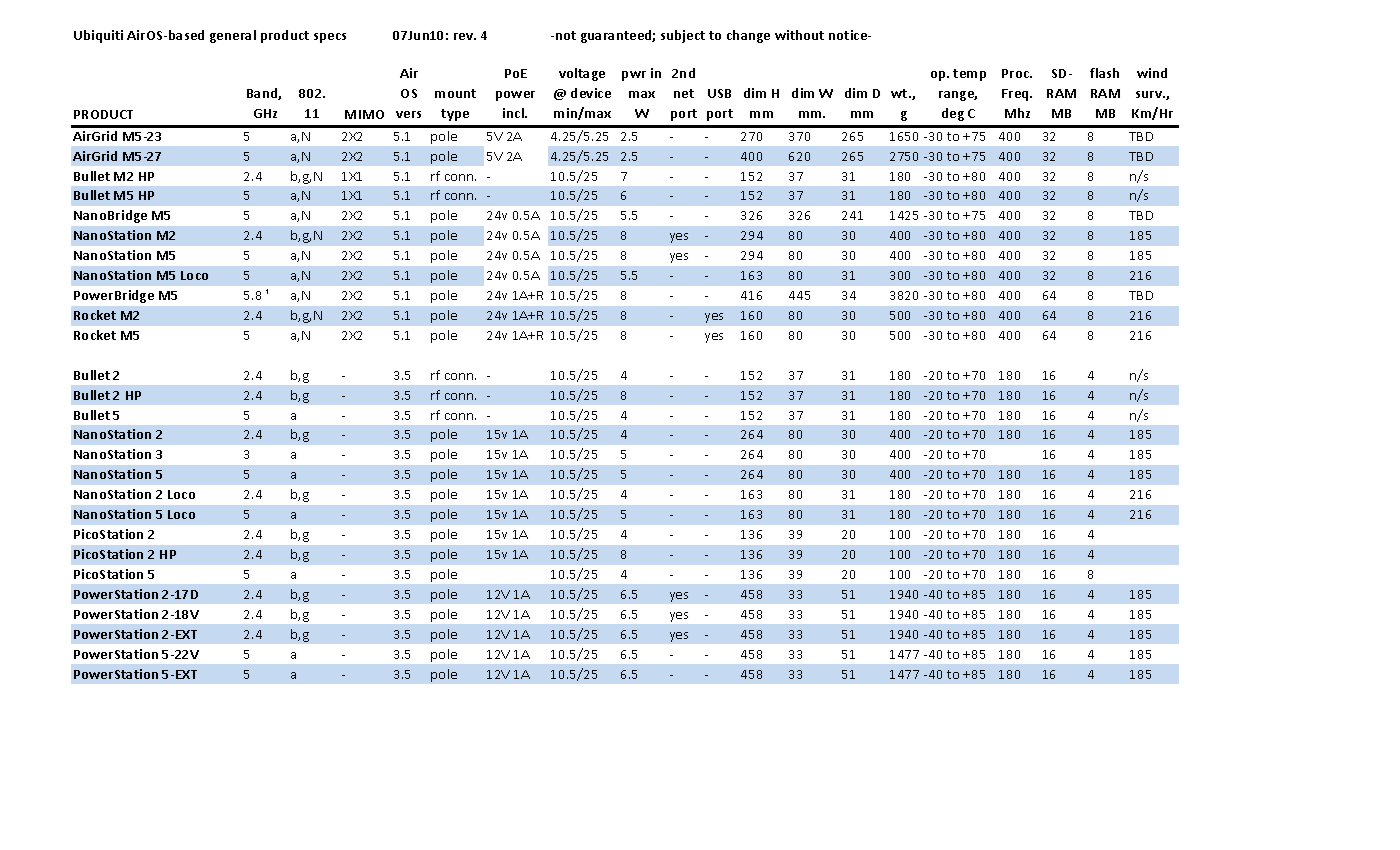 This image has height=850, width=1400. I want to click on flash, so click(1104, 73).
